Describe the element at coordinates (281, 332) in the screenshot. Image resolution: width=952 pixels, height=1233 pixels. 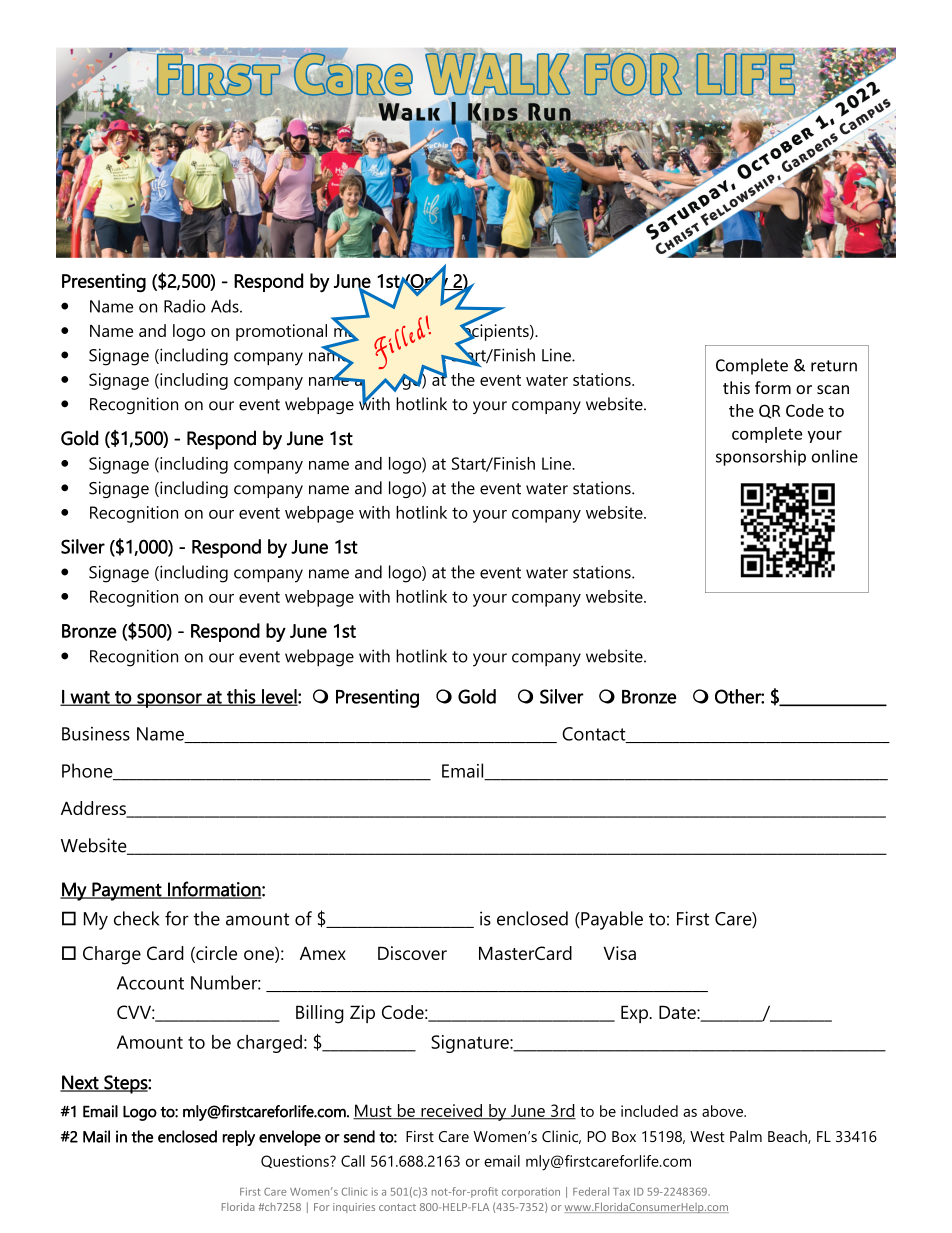
I see `promotional` at that location.
